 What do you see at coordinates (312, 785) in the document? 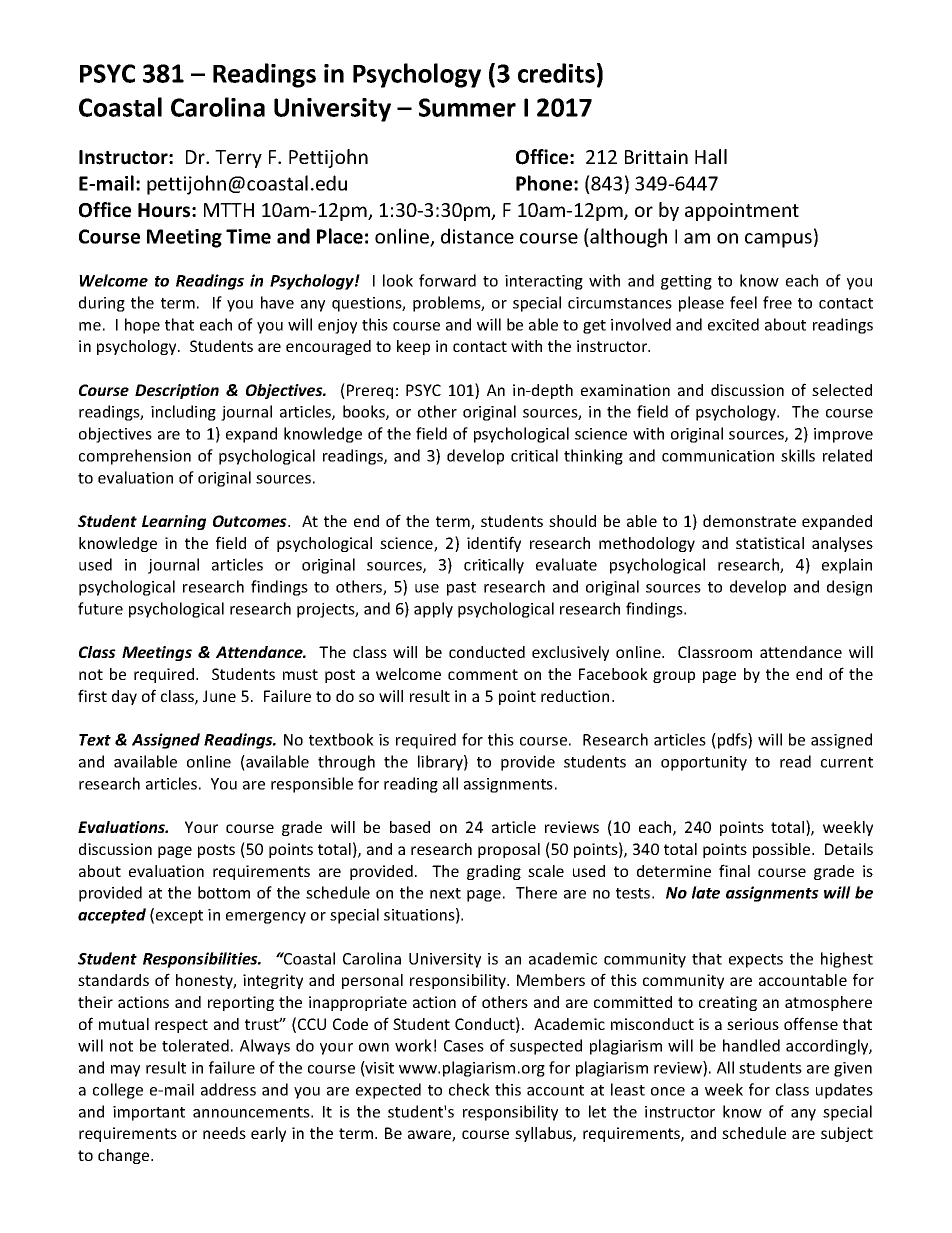
I see `responsible` at bounding box center [312, 785].
